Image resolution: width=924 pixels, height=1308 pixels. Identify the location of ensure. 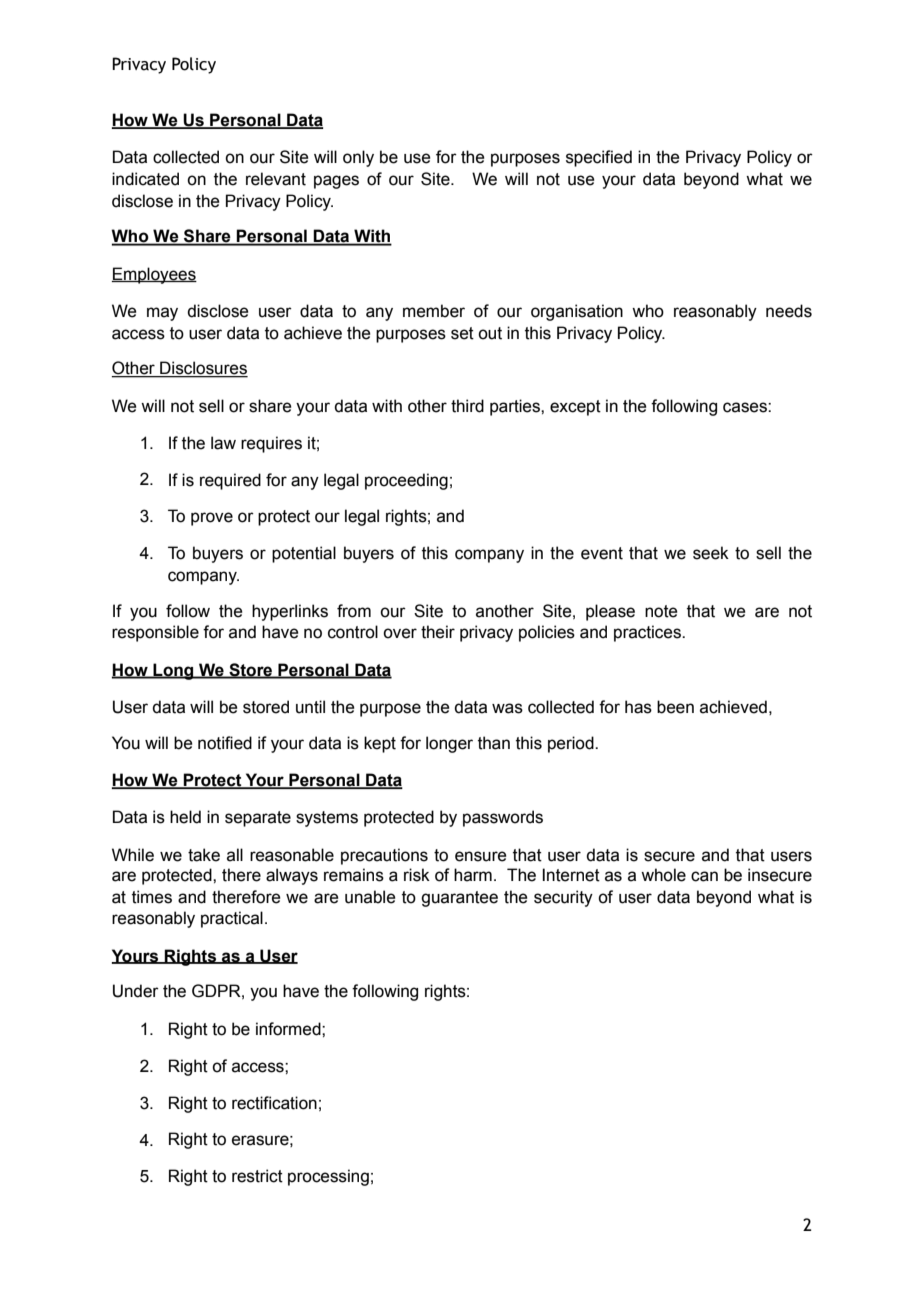
(481, 856).
